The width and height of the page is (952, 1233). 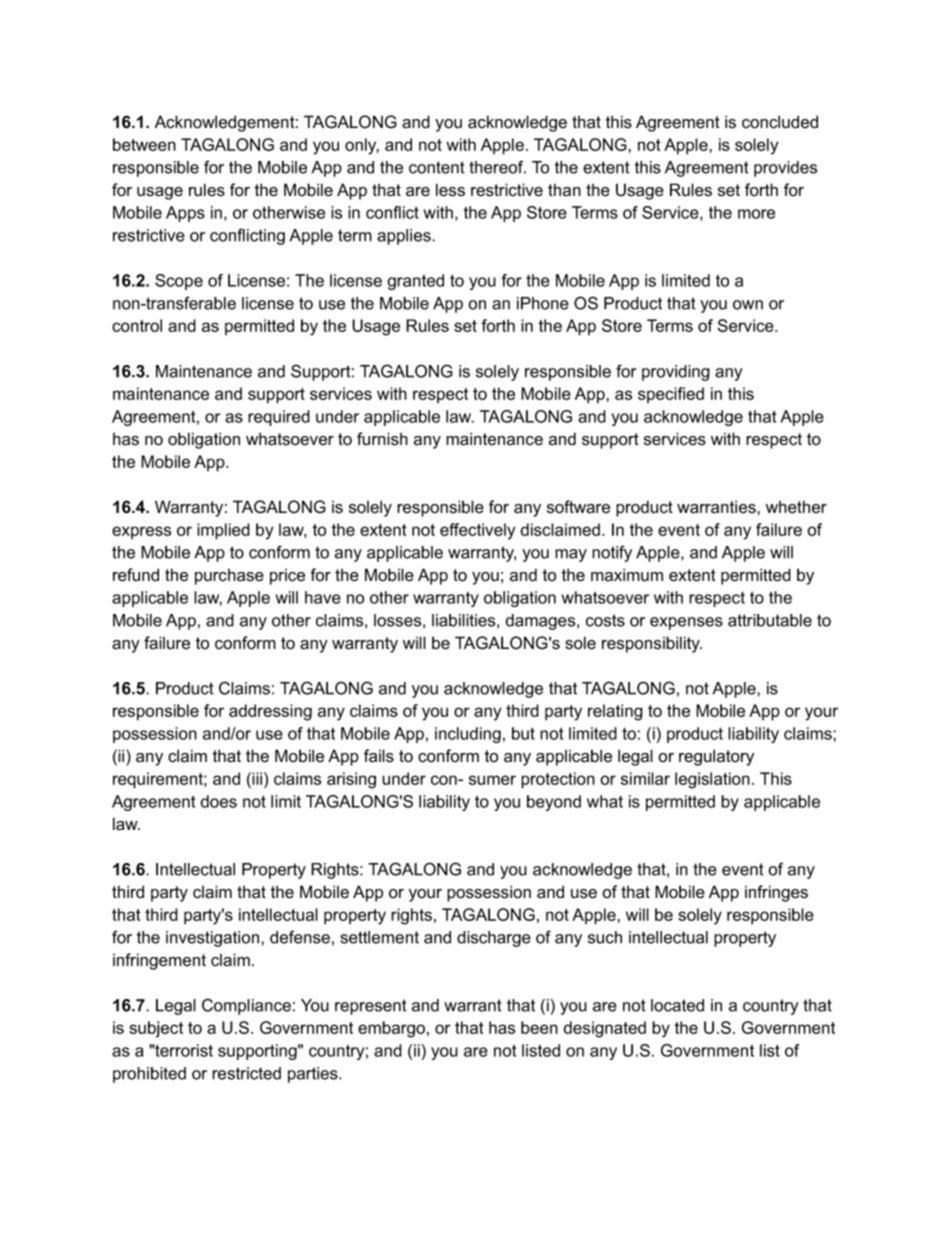 I want to click on damages, so click(x=541, y=622).
